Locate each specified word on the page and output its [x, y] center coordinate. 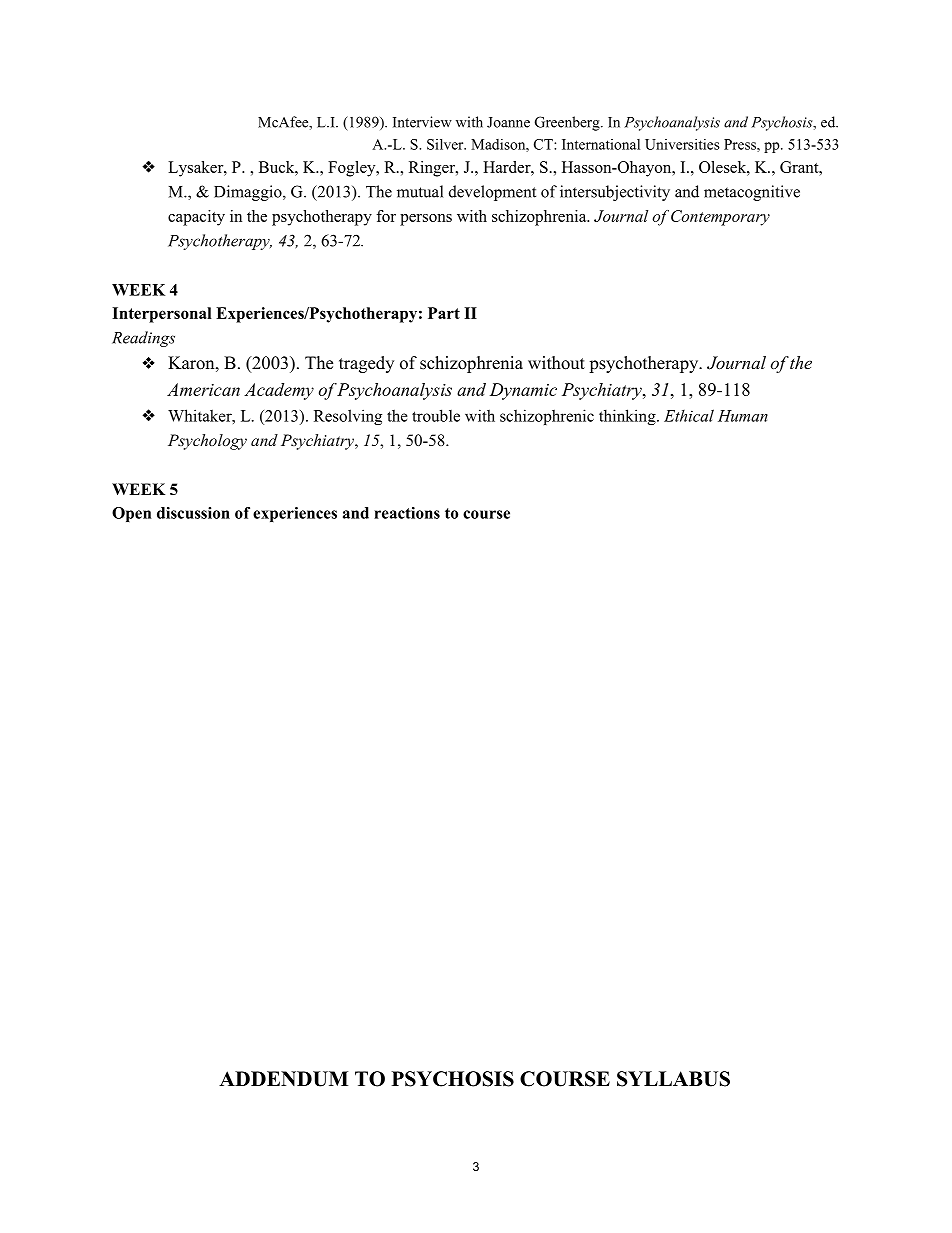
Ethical [689, 415]
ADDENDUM [283, 1079]
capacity [196, 218]
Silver [446, 144]
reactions [407, 513]
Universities [682, 144]
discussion [193, 513]
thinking [628, 417]
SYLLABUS [673, 1079]
